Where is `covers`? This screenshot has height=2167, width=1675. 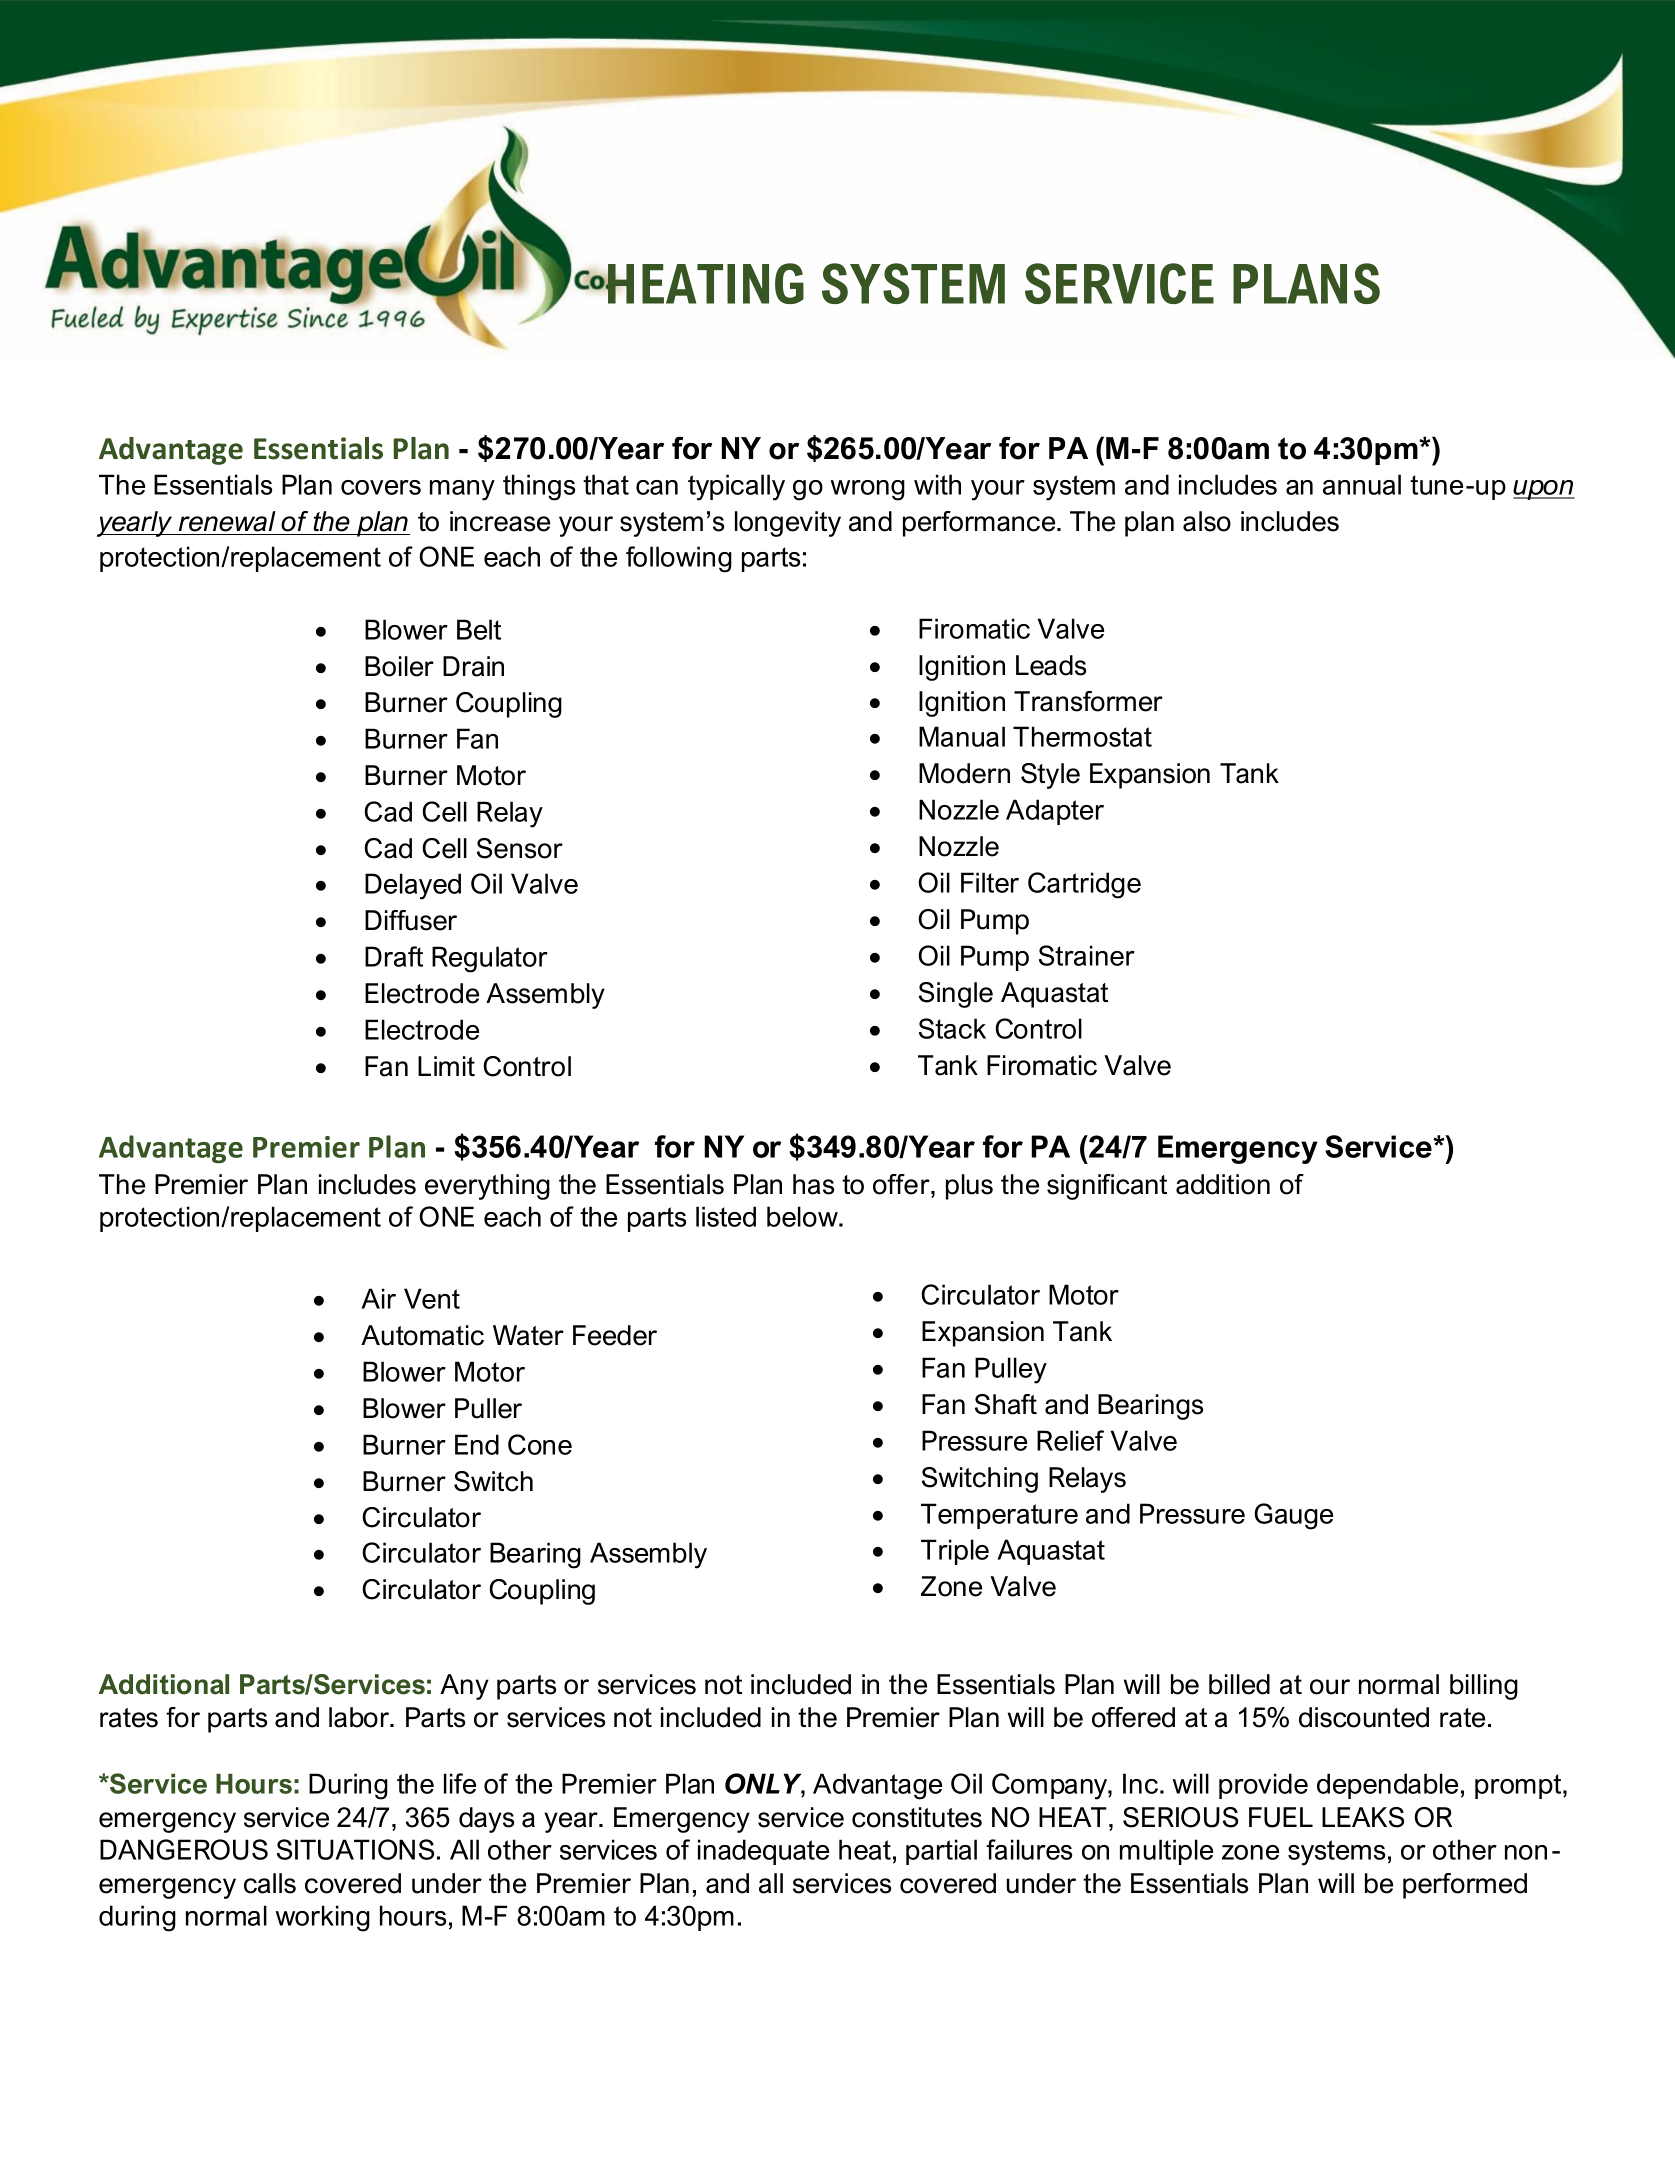
covers is located at coordinates (381, 487).
